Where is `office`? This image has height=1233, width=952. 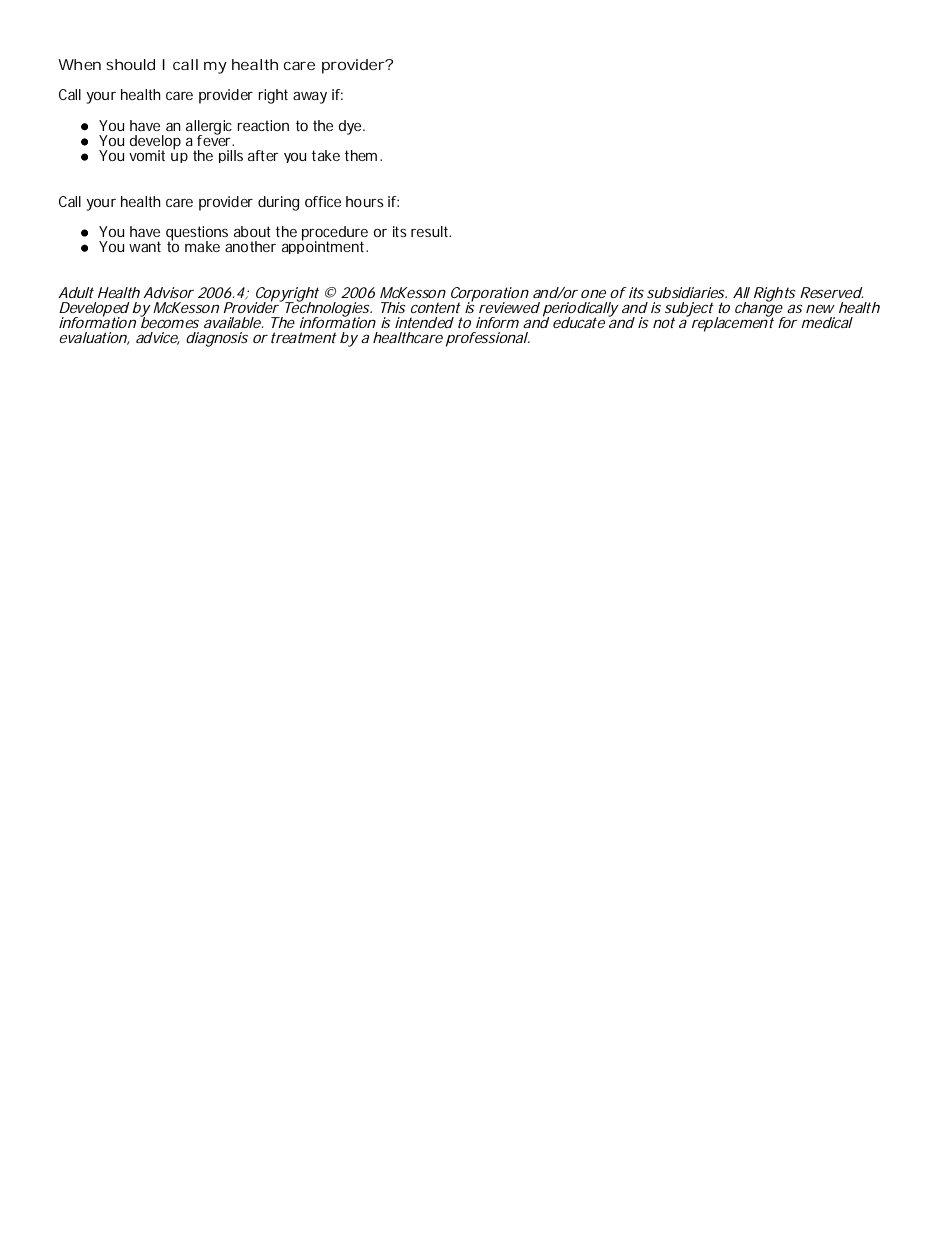 office is located at coordinates (323, 201).
